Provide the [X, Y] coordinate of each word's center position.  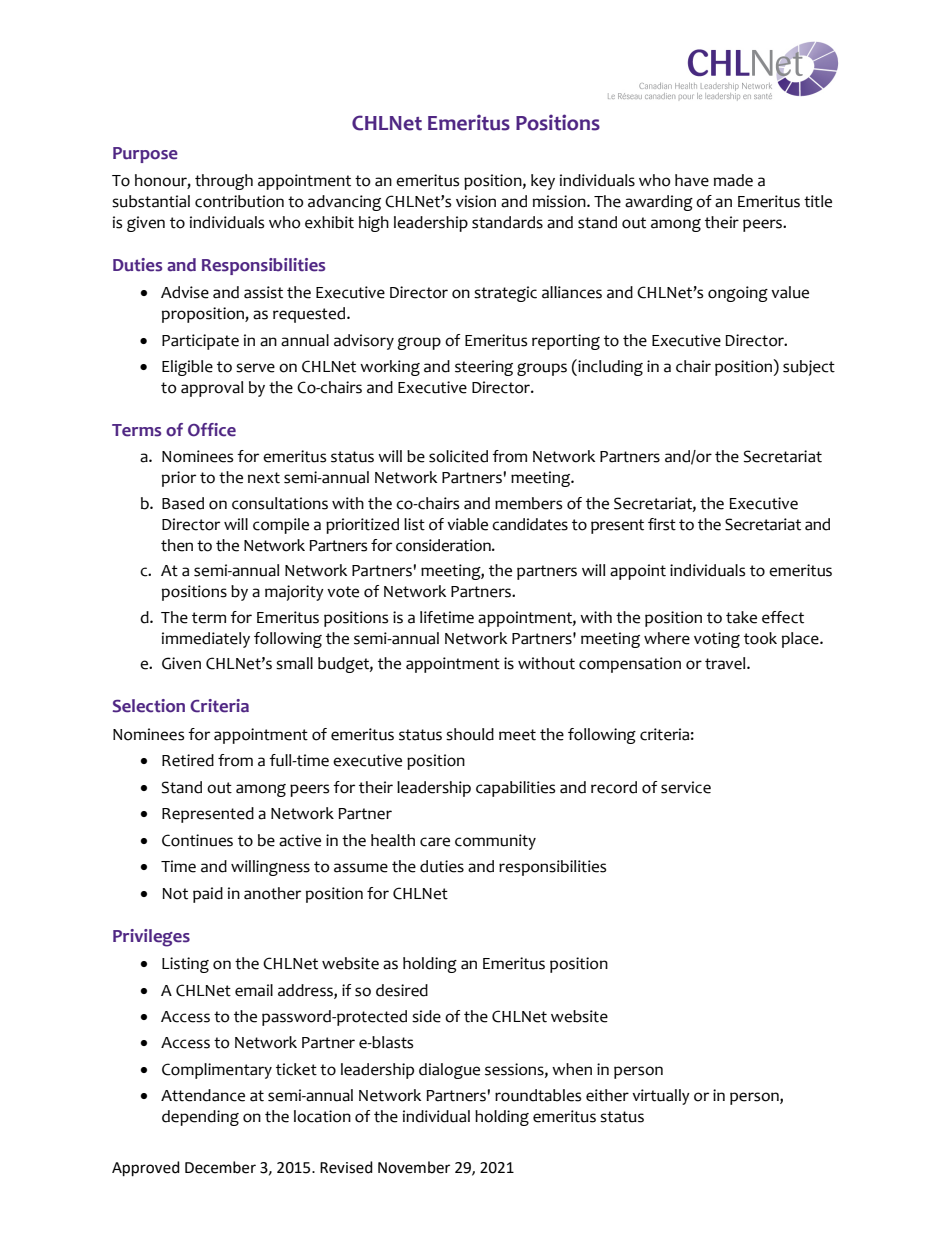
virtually [661, 1097]
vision [476, 201]
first [662, 524]
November [414, 1167]
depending [200, 1118]
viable [467, 524]
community [495, 842]
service [686, 787]
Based [183, 503]
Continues [197, 840]
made [733, 180]
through [224, 182]
